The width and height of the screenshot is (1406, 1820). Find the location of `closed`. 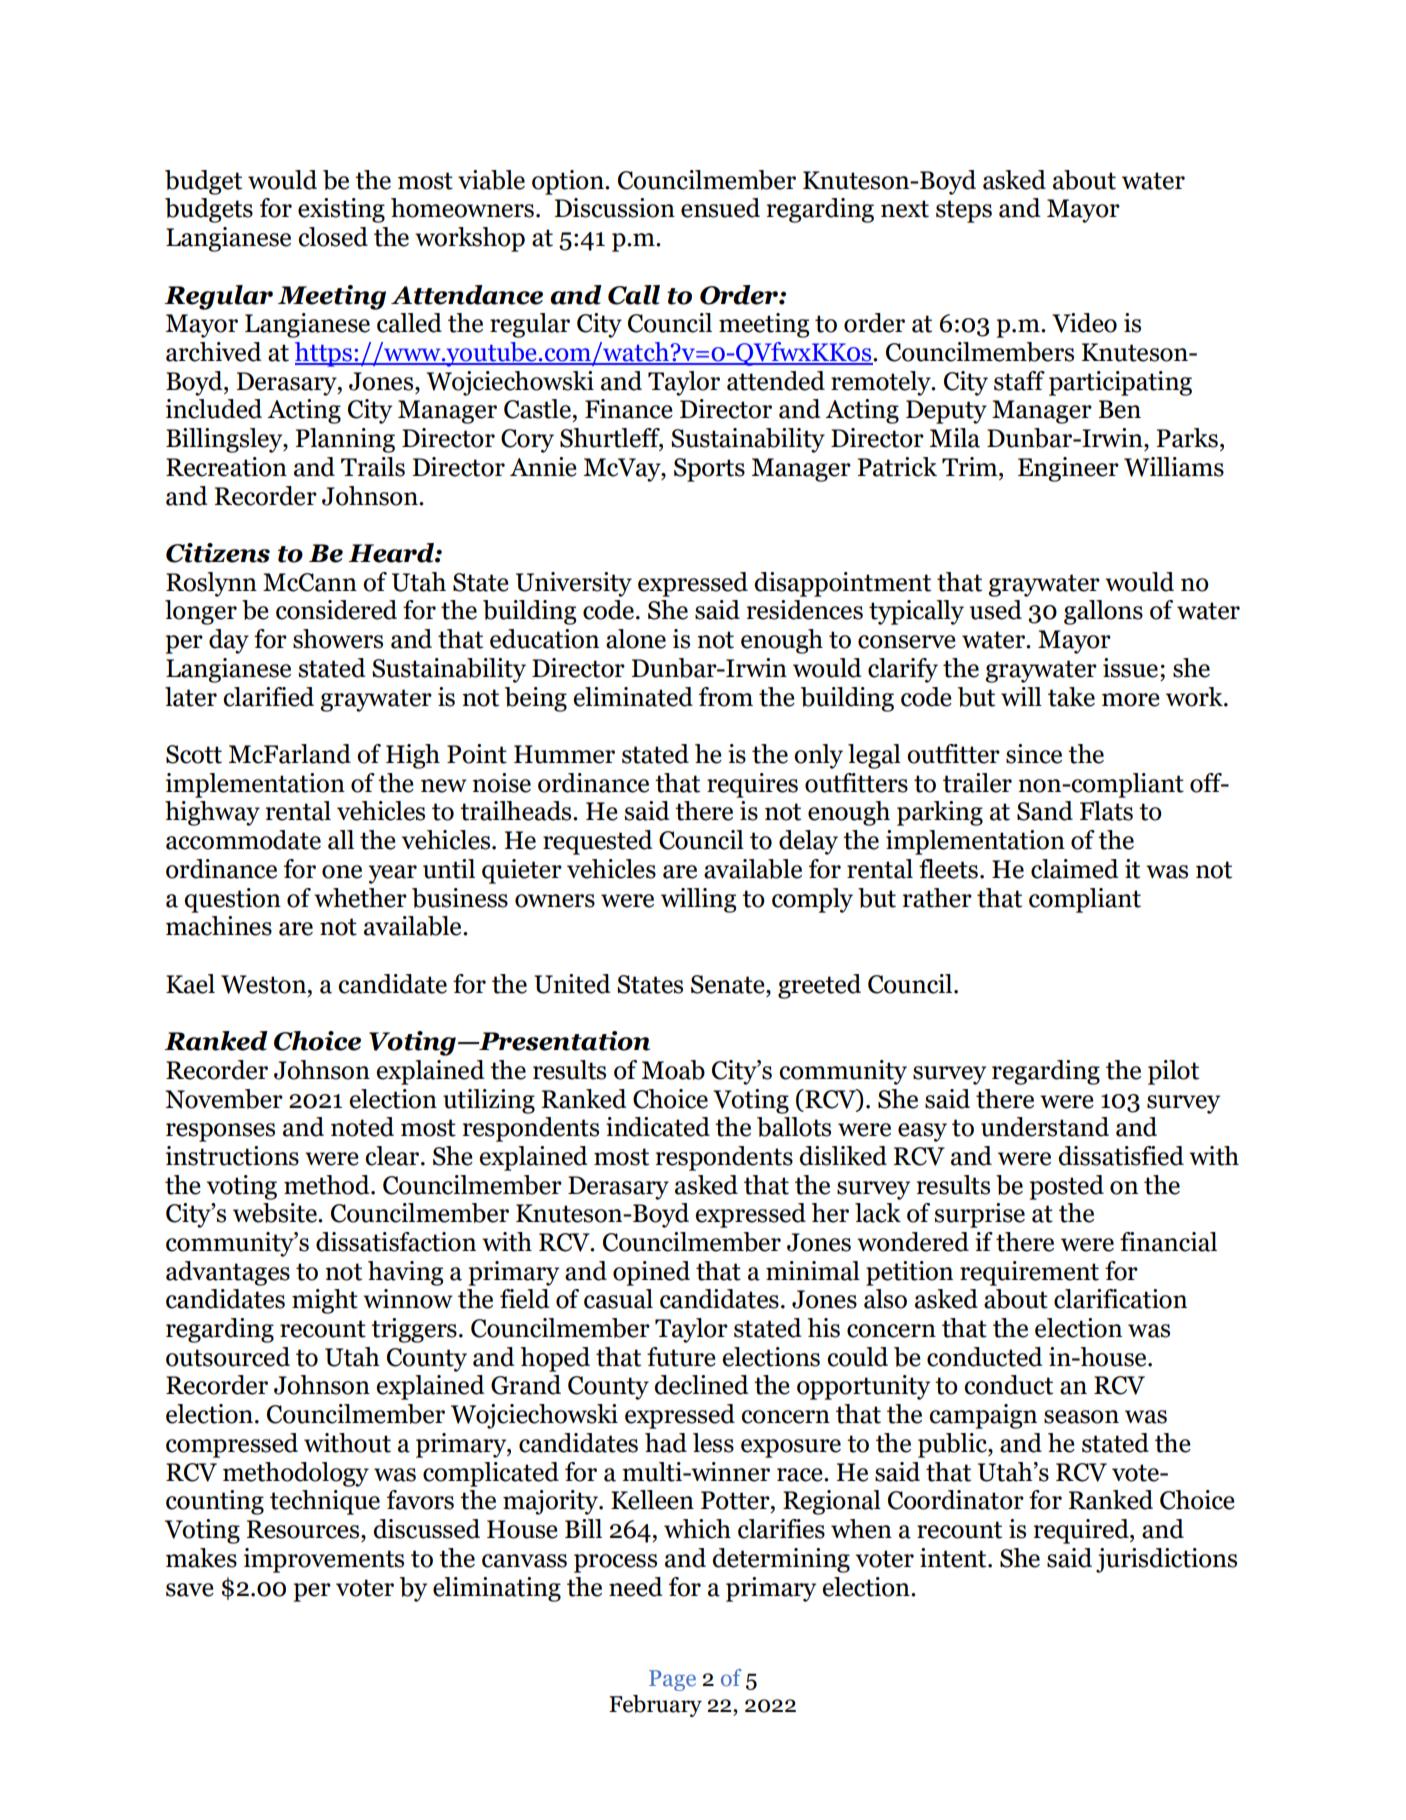

closed is located at coordinates (333, 237).
